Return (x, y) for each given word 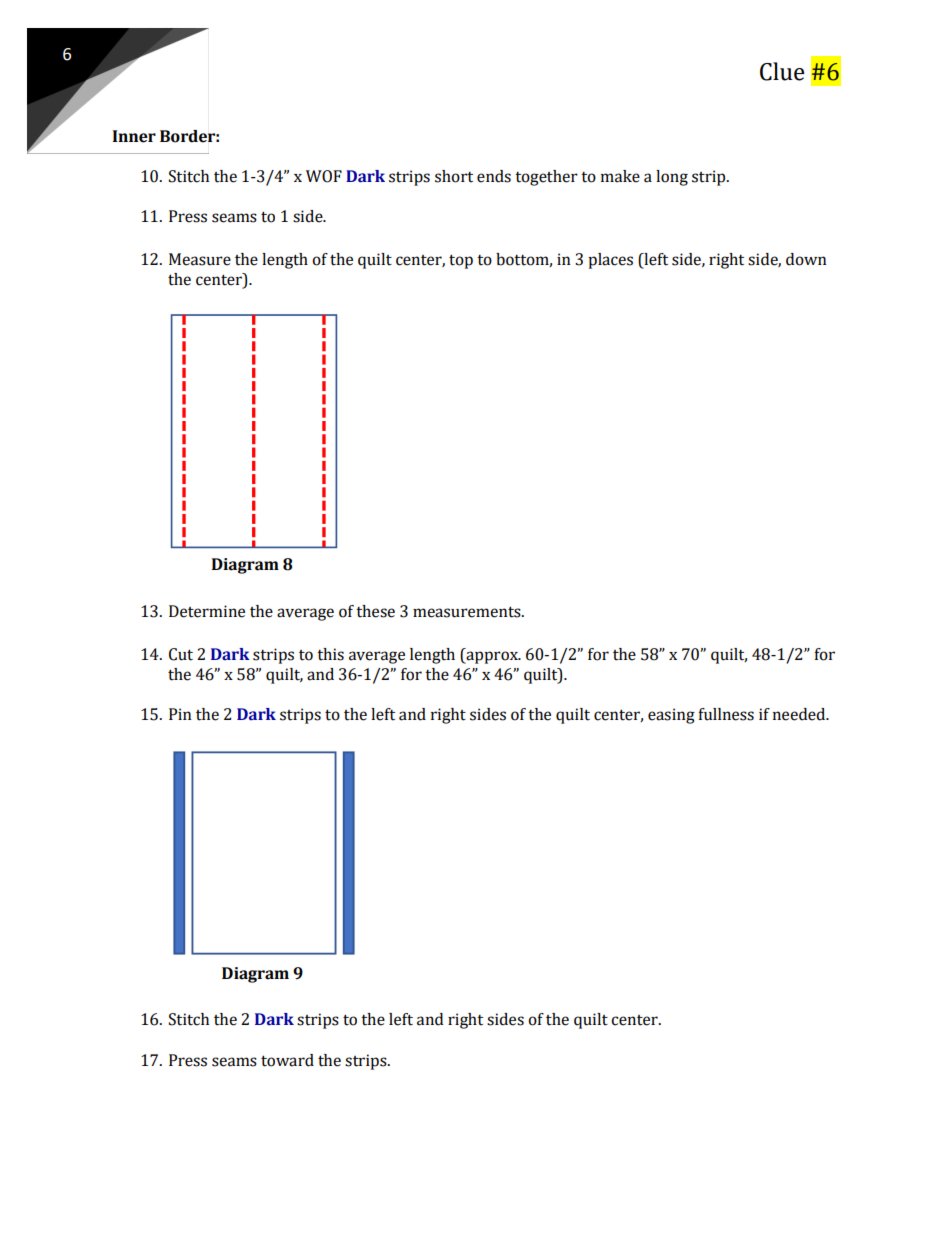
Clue (782, 71)
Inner (134, 136)
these (375, 611)
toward (287, 1060)
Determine (207, 611)
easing (671, 716)
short (454, 176)
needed (800, 714)
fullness (726, 714)
